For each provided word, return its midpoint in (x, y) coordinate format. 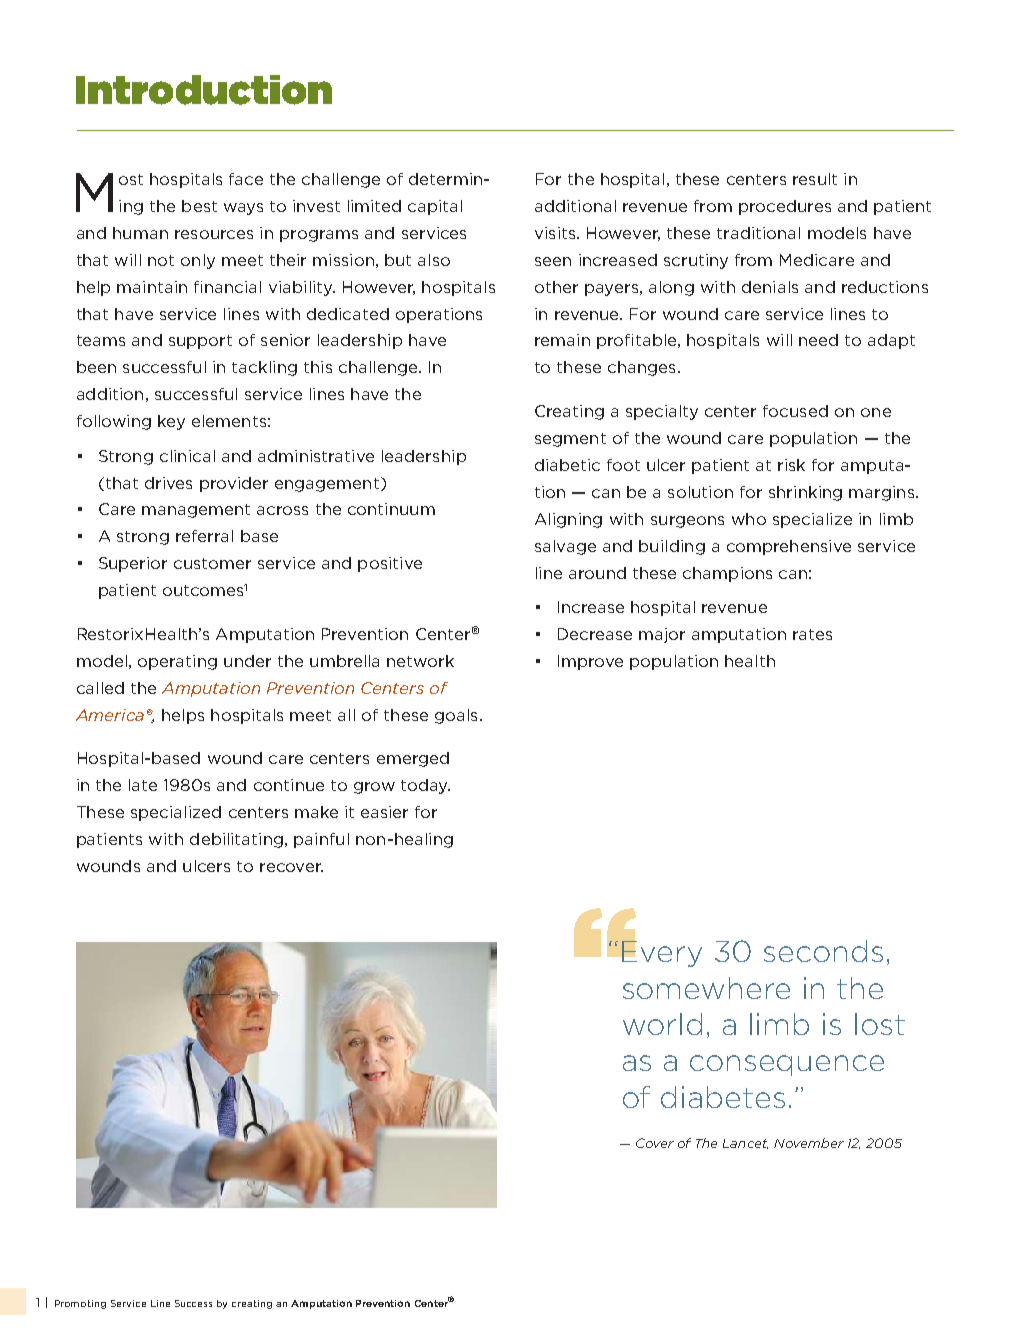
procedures (785, 207)
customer (212, 563)
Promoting (80, 1304)
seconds (823, 951)
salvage (565, 547)
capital (435, 207)
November (809, 1143)
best (199, 206)
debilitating (236, 840)
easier (384, 812)
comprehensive (789, 547)
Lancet (745, 1144)
